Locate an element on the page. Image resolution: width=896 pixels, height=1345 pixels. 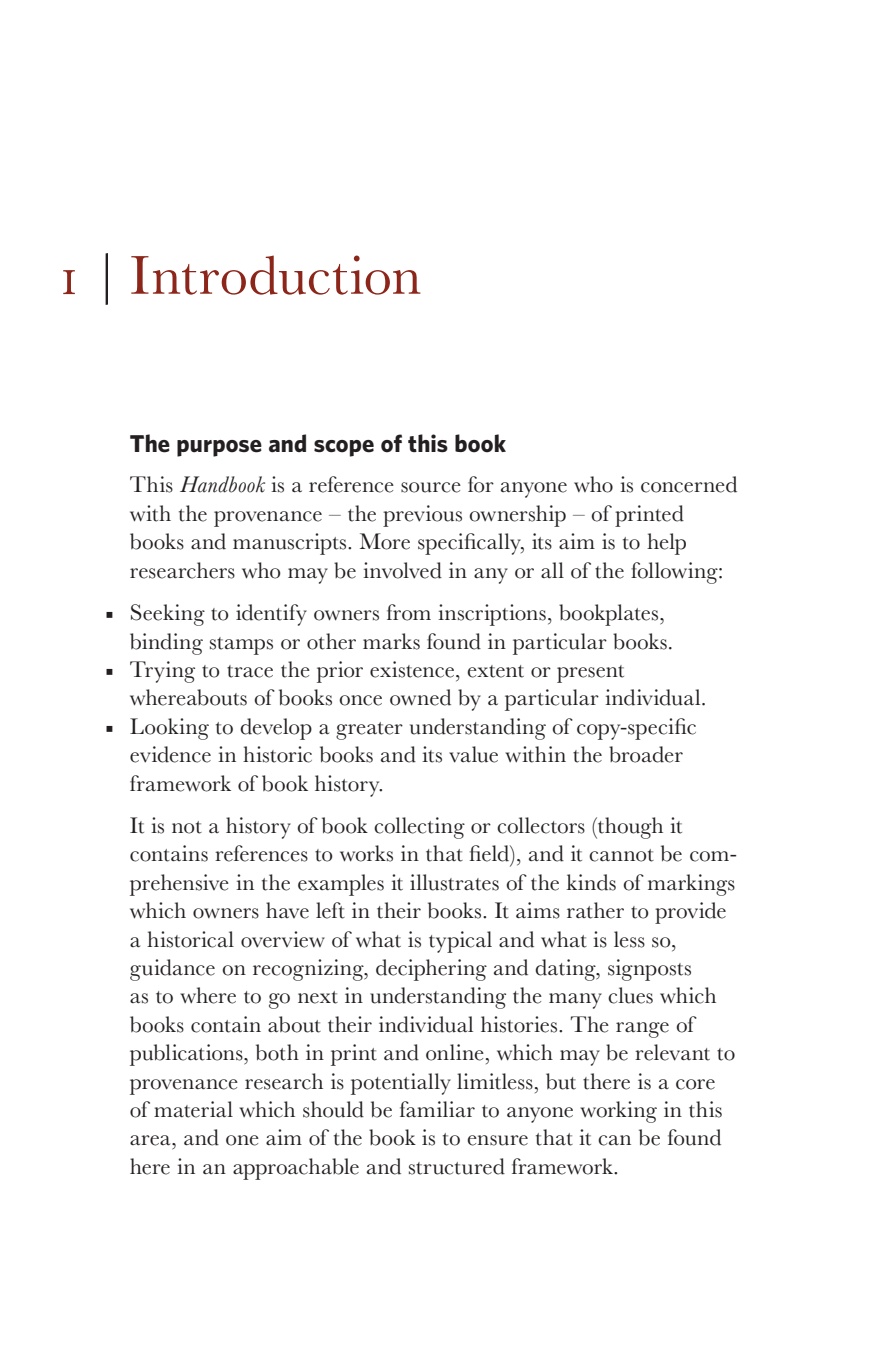
Looking is located at coordinates (169, 729).
